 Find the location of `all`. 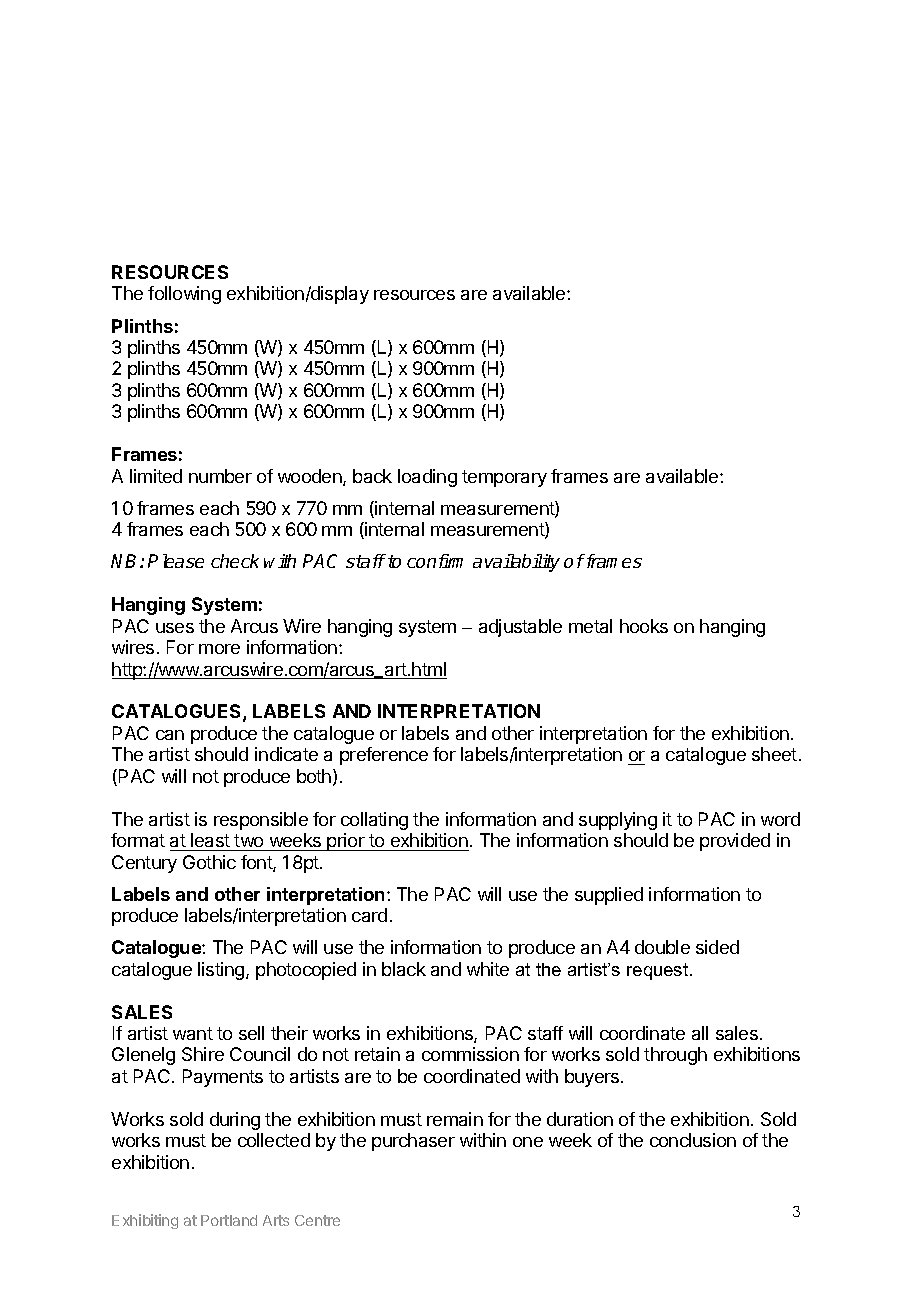

all is located at coordinates (700, 1033).
